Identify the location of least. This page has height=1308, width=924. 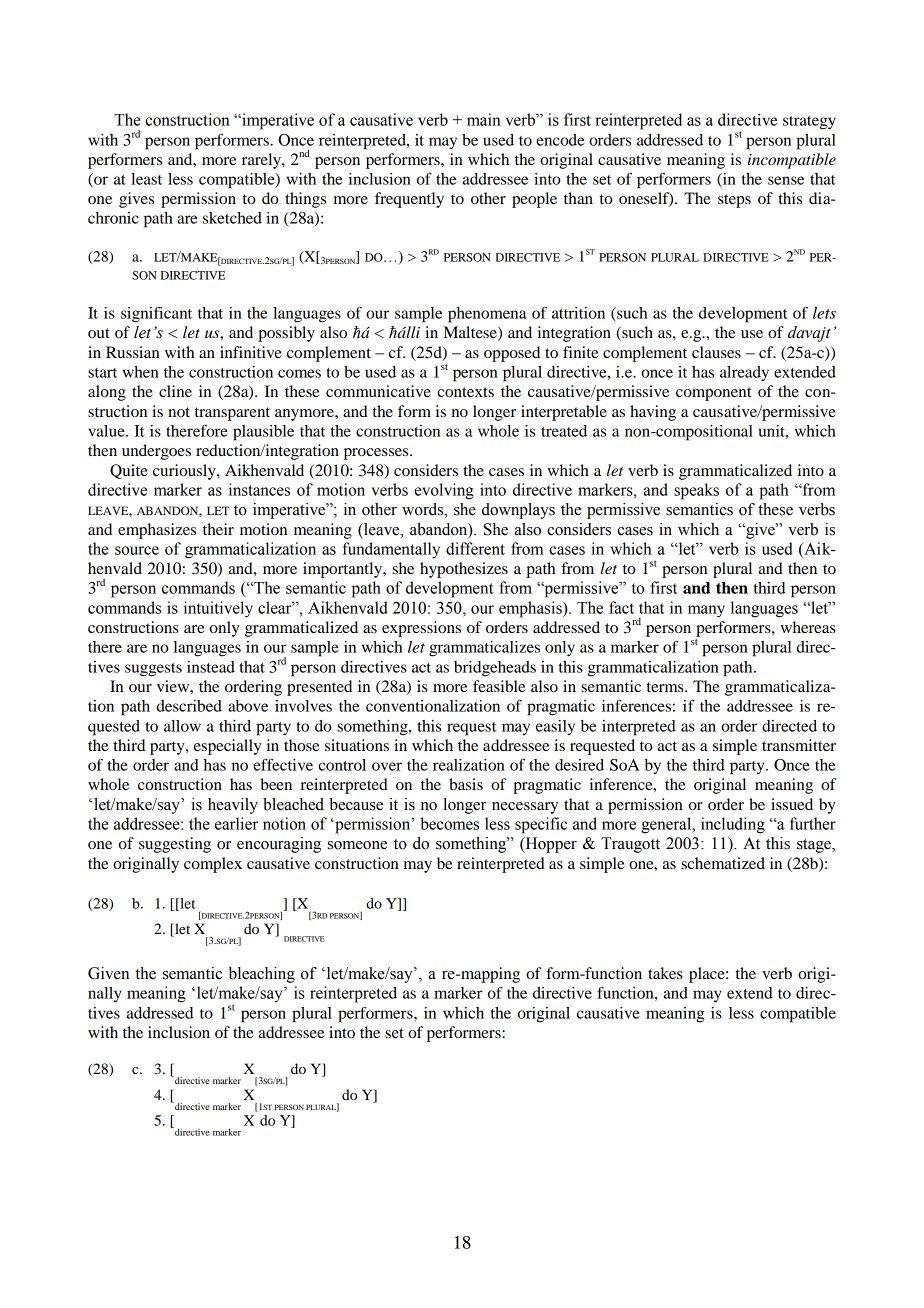
(146, 179).
